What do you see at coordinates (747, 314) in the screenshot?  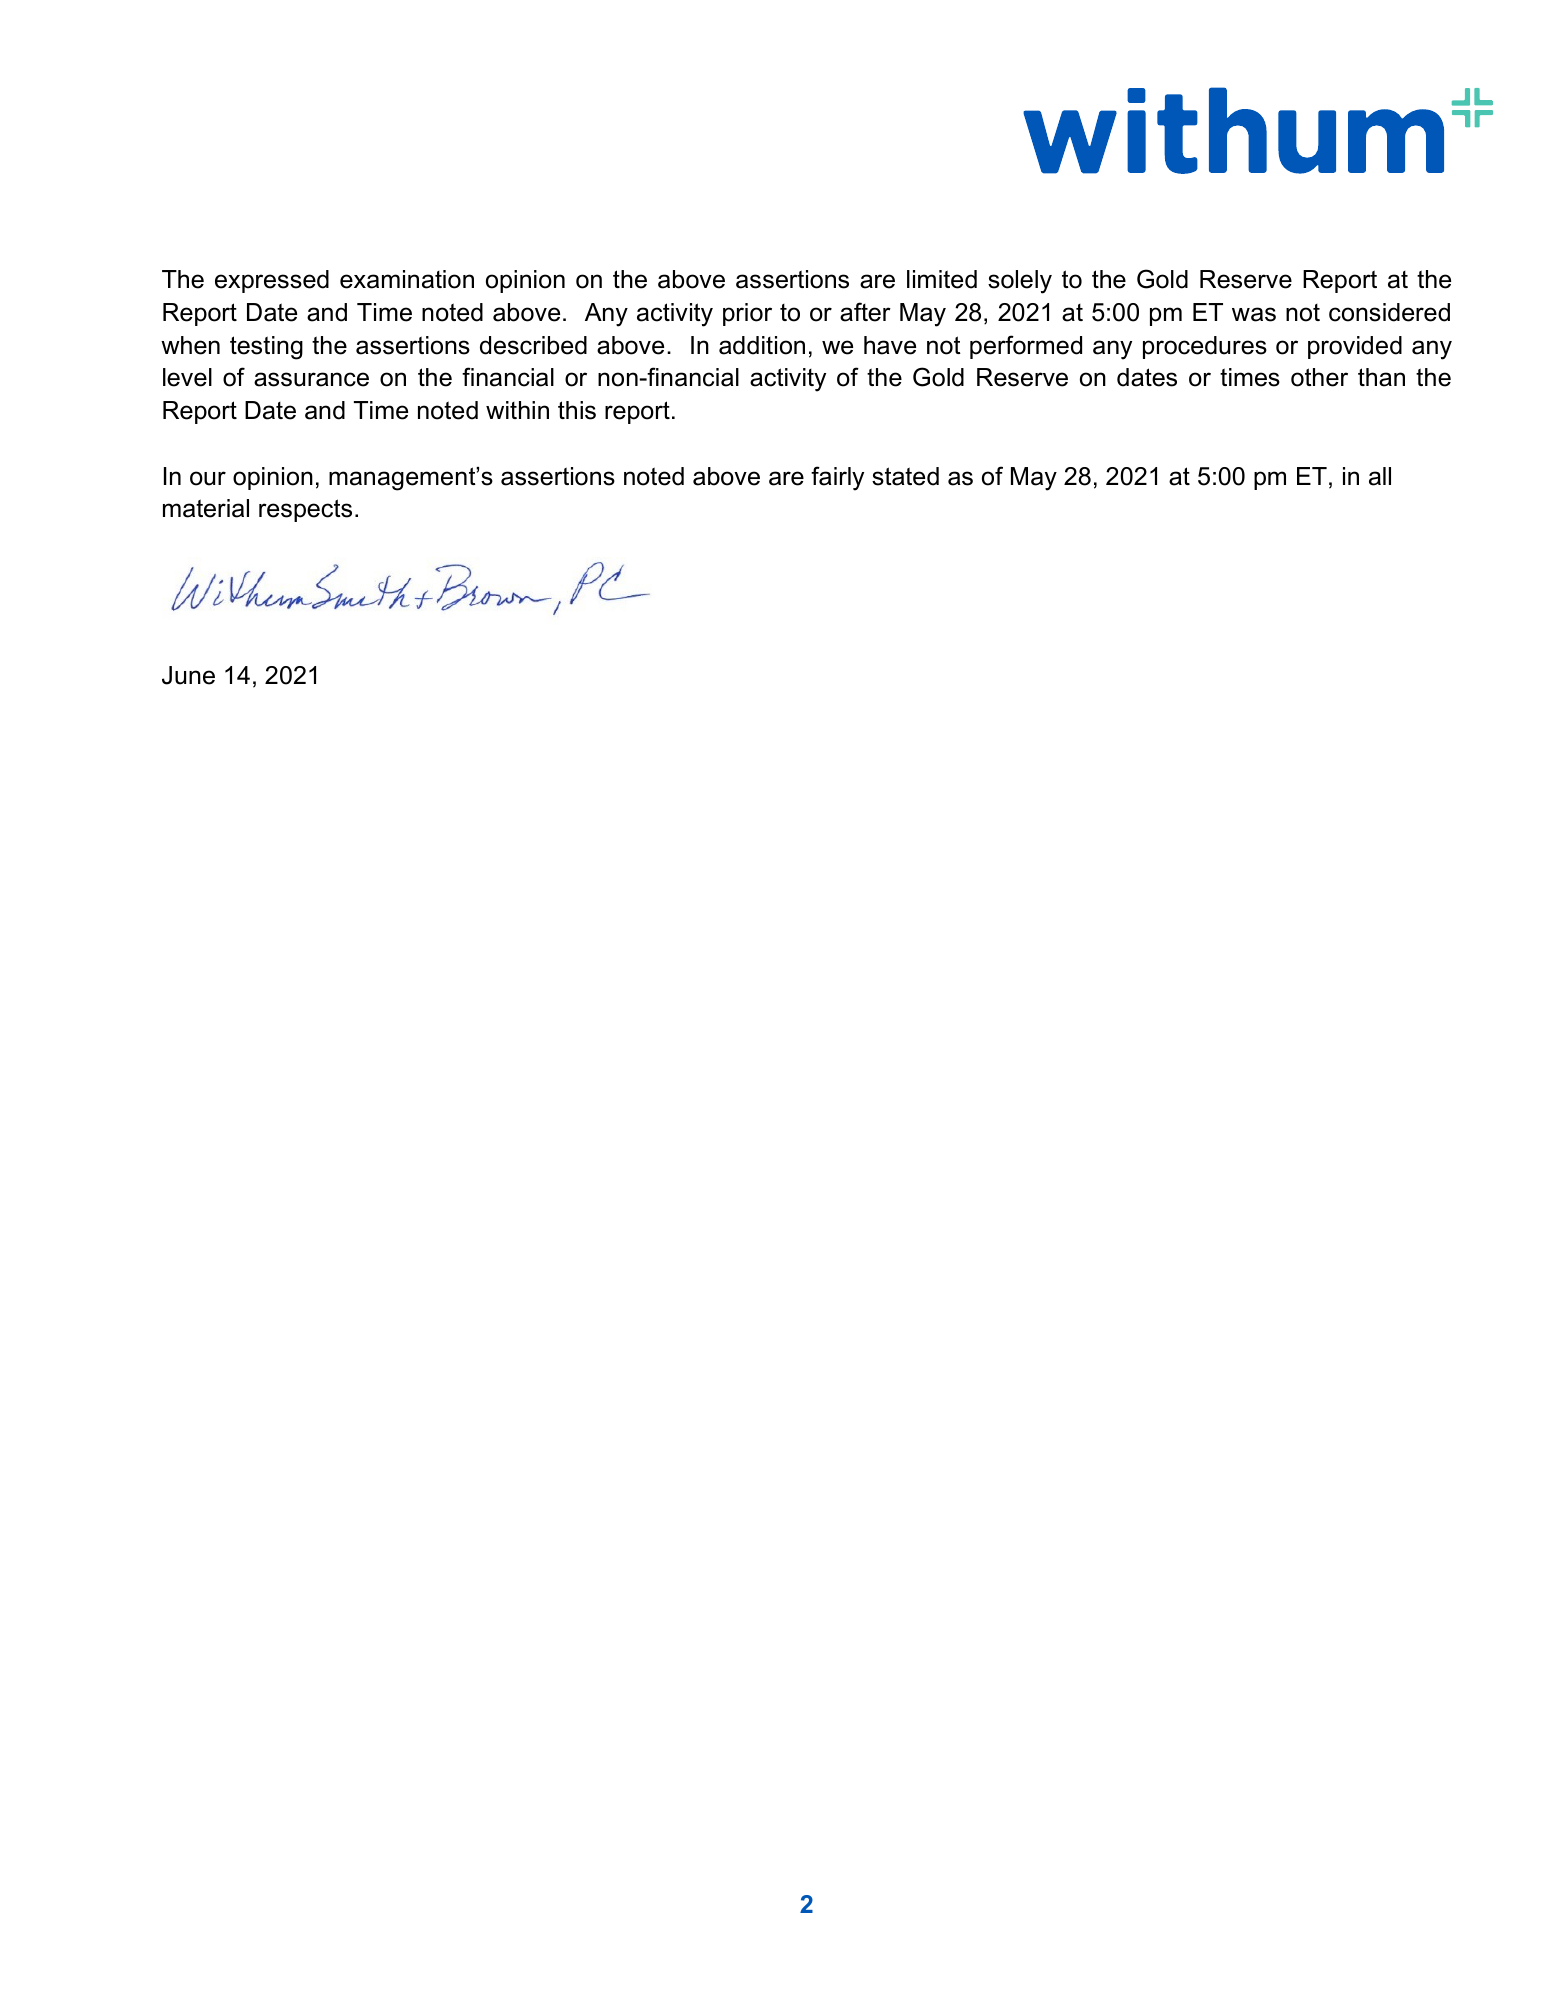 I see `prior` at bounding box center [747, 314].
